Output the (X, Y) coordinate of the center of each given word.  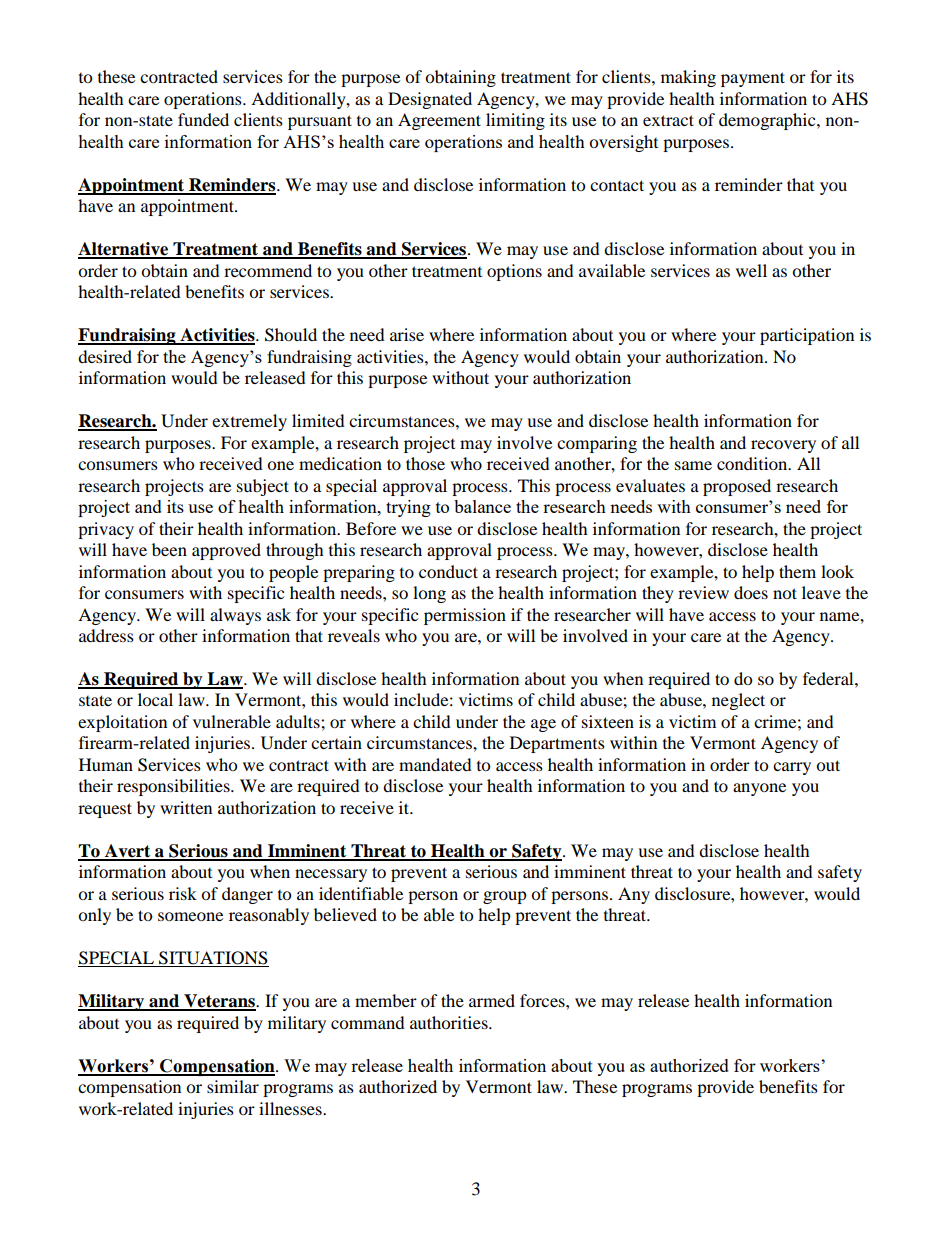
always (235, 616)
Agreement (439, 121)
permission (465, 616)
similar (233, 1086)
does (751, 592)
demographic (768, 121)
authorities (450, 1022)
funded (203, 119)
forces (543, 1000)
